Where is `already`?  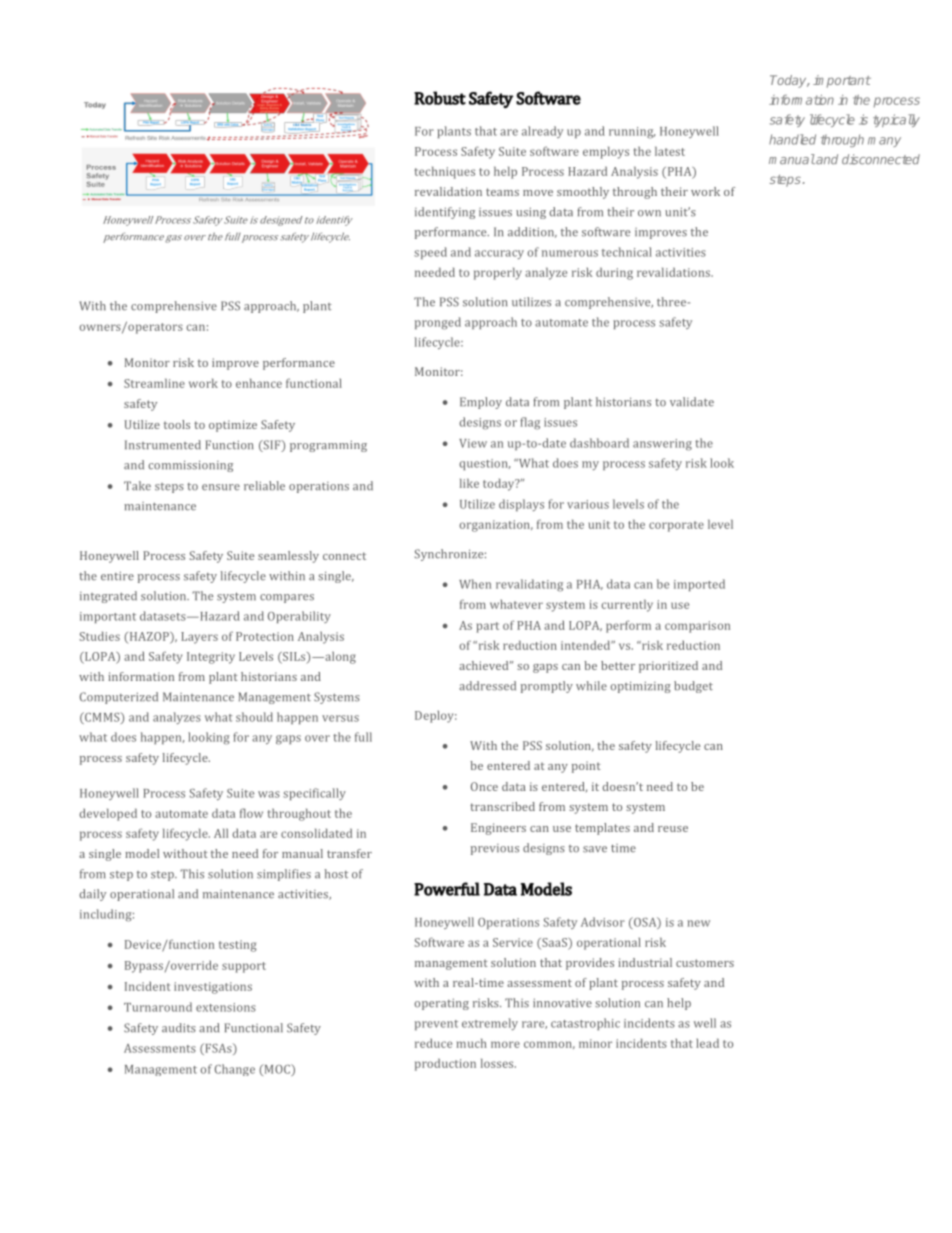 already is located at coordinates (542, 132).
